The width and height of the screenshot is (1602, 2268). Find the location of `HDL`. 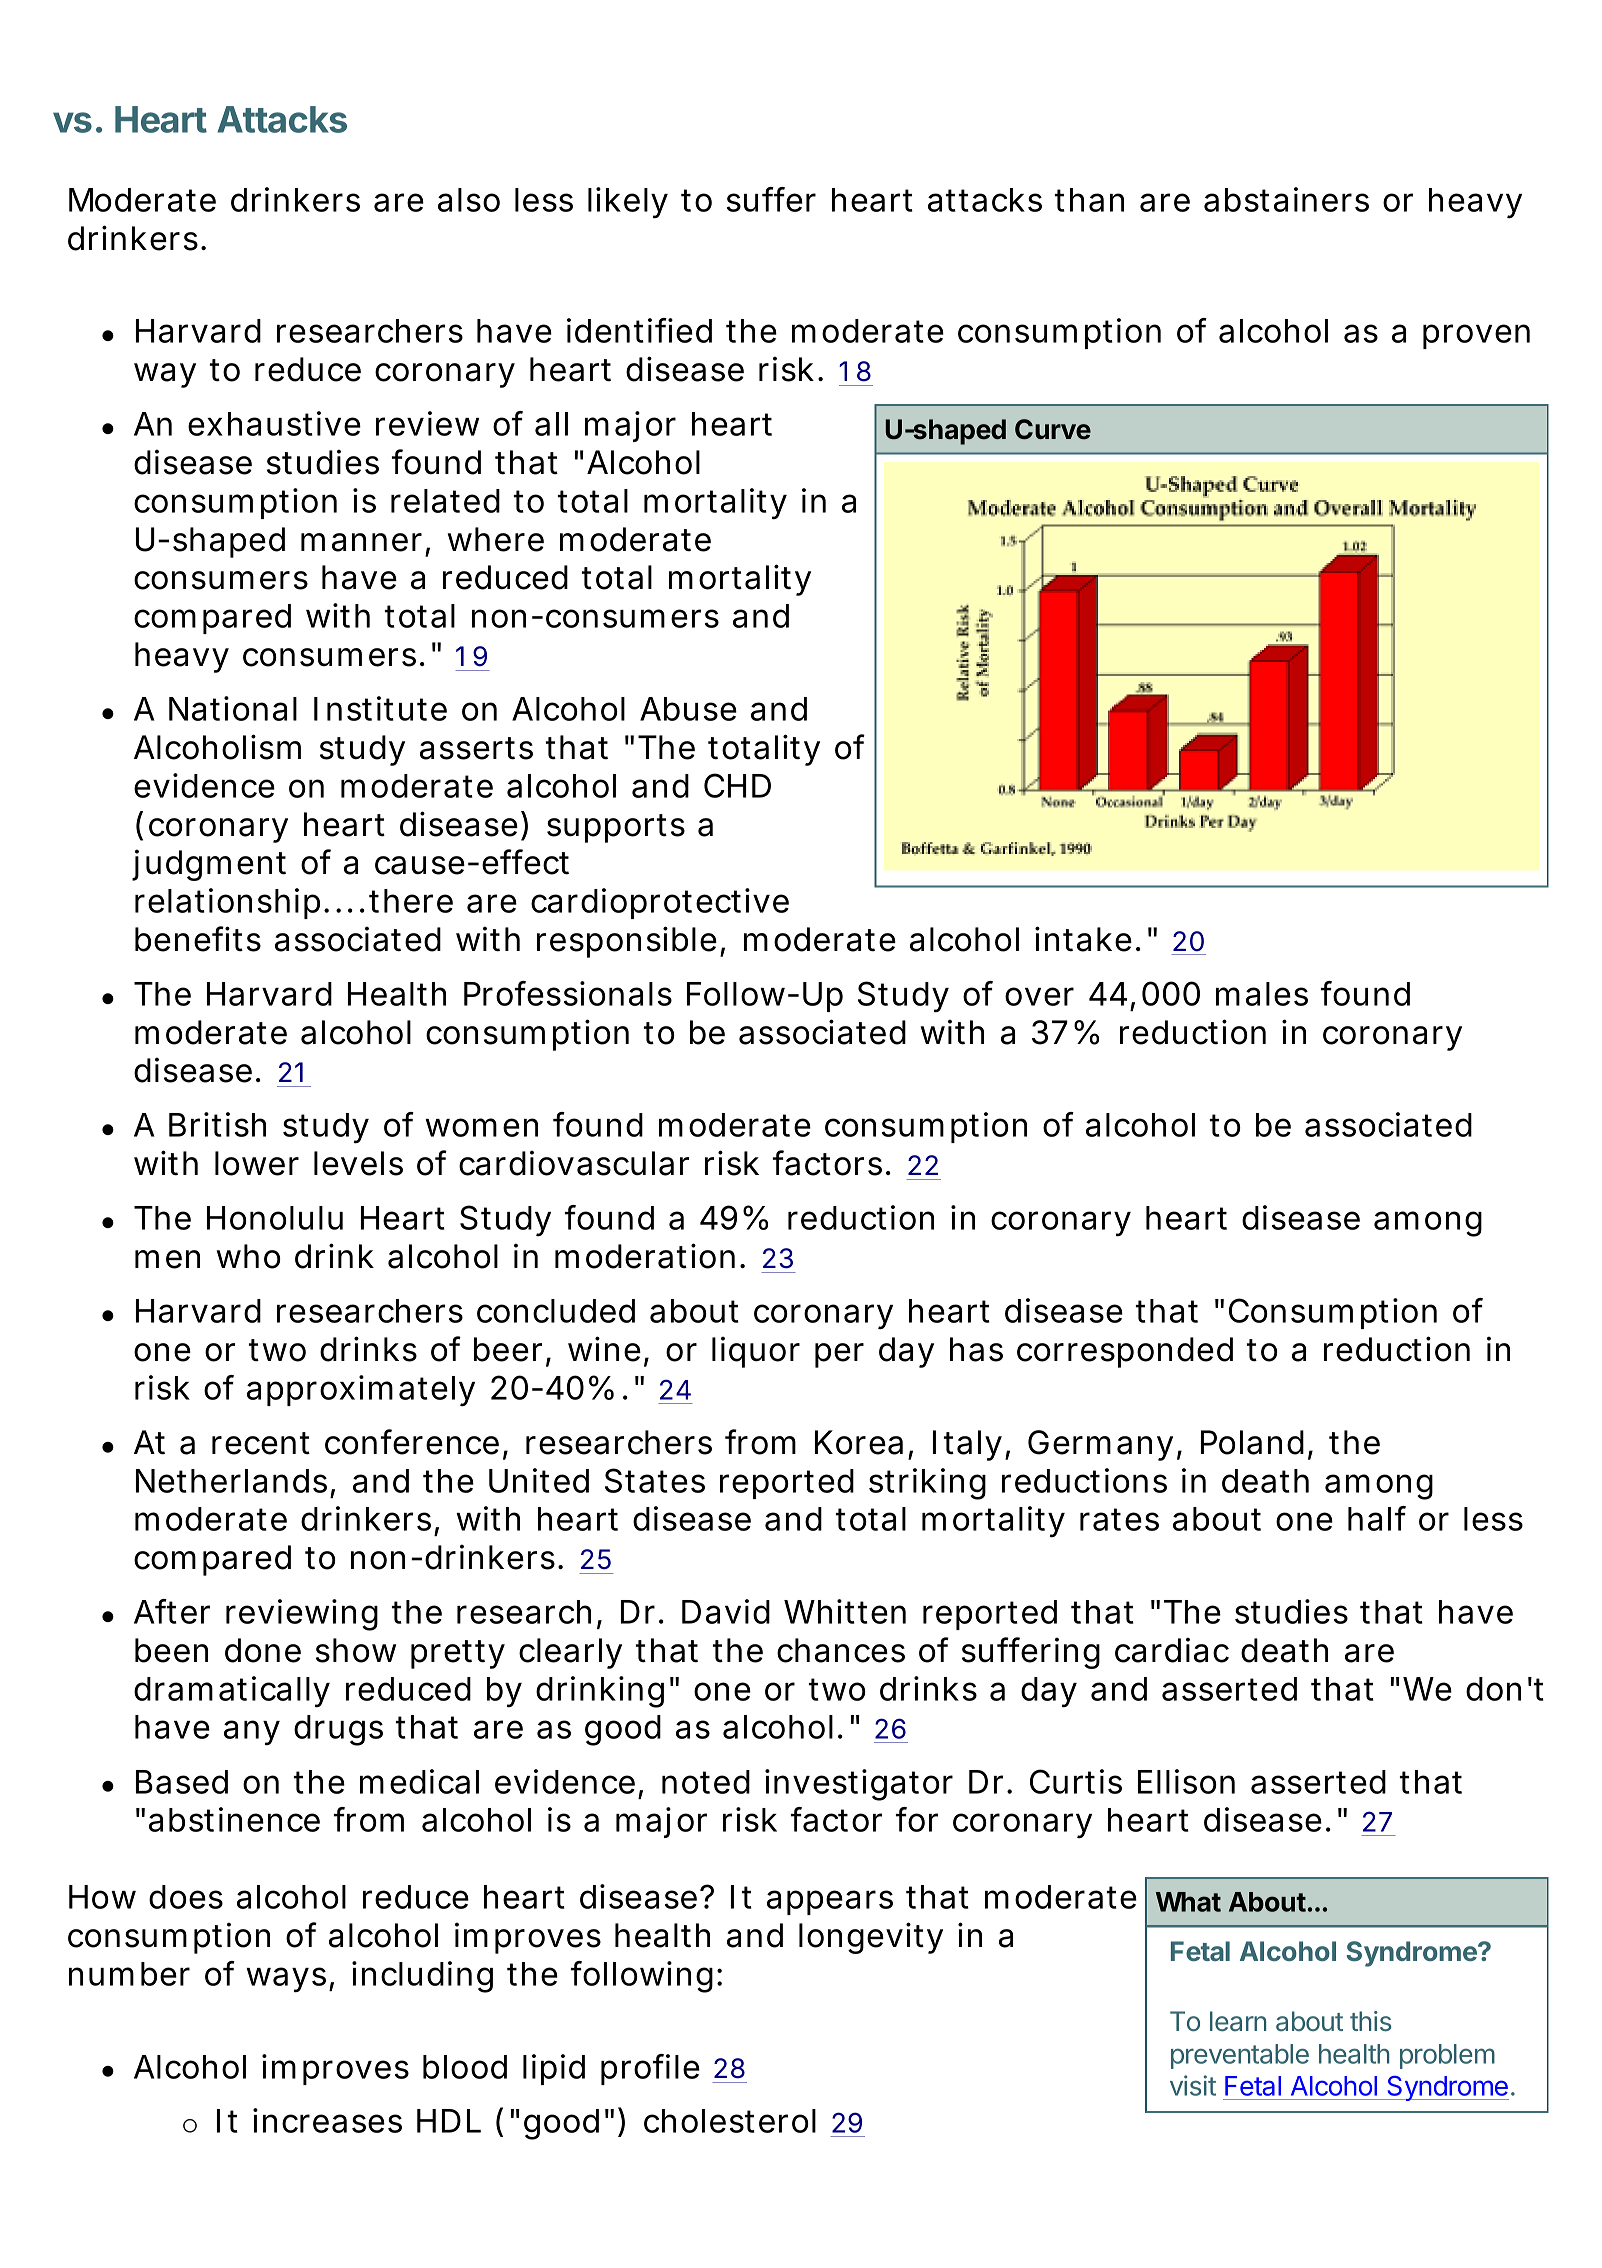

HDL is located at coordinates (447, 2121).
